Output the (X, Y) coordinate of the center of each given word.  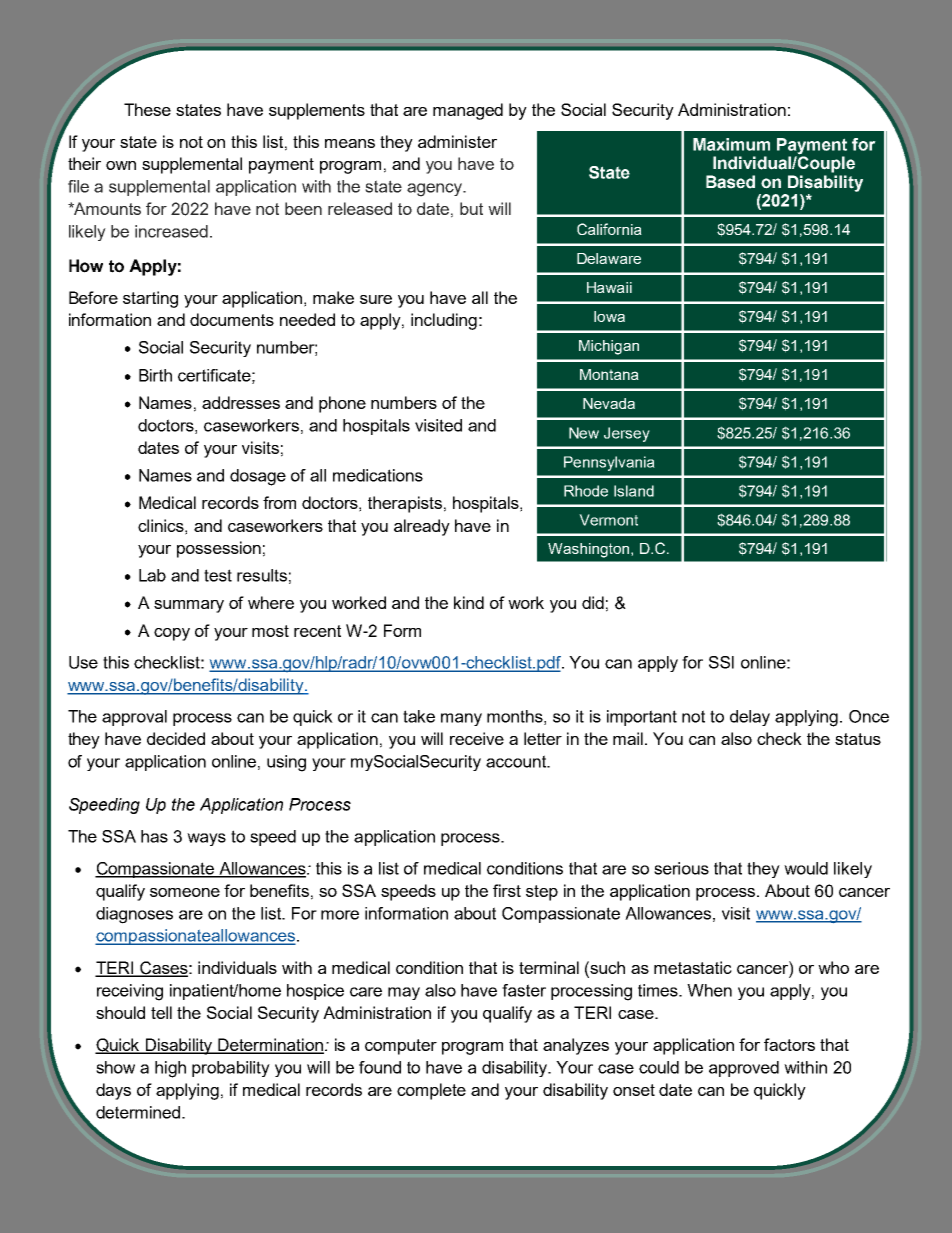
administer (457, 141)
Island (634, 491)
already (422, 527)
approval (134, 718)
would (806, 868)
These (147, 109)
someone (185, 892)
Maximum (731, 144)
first (507, 890)
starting (150, 299)
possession (219, 549)
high (170, 1069)
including (444, 321)
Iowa (609, 316)
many (461, 719)
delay (750, 718)
